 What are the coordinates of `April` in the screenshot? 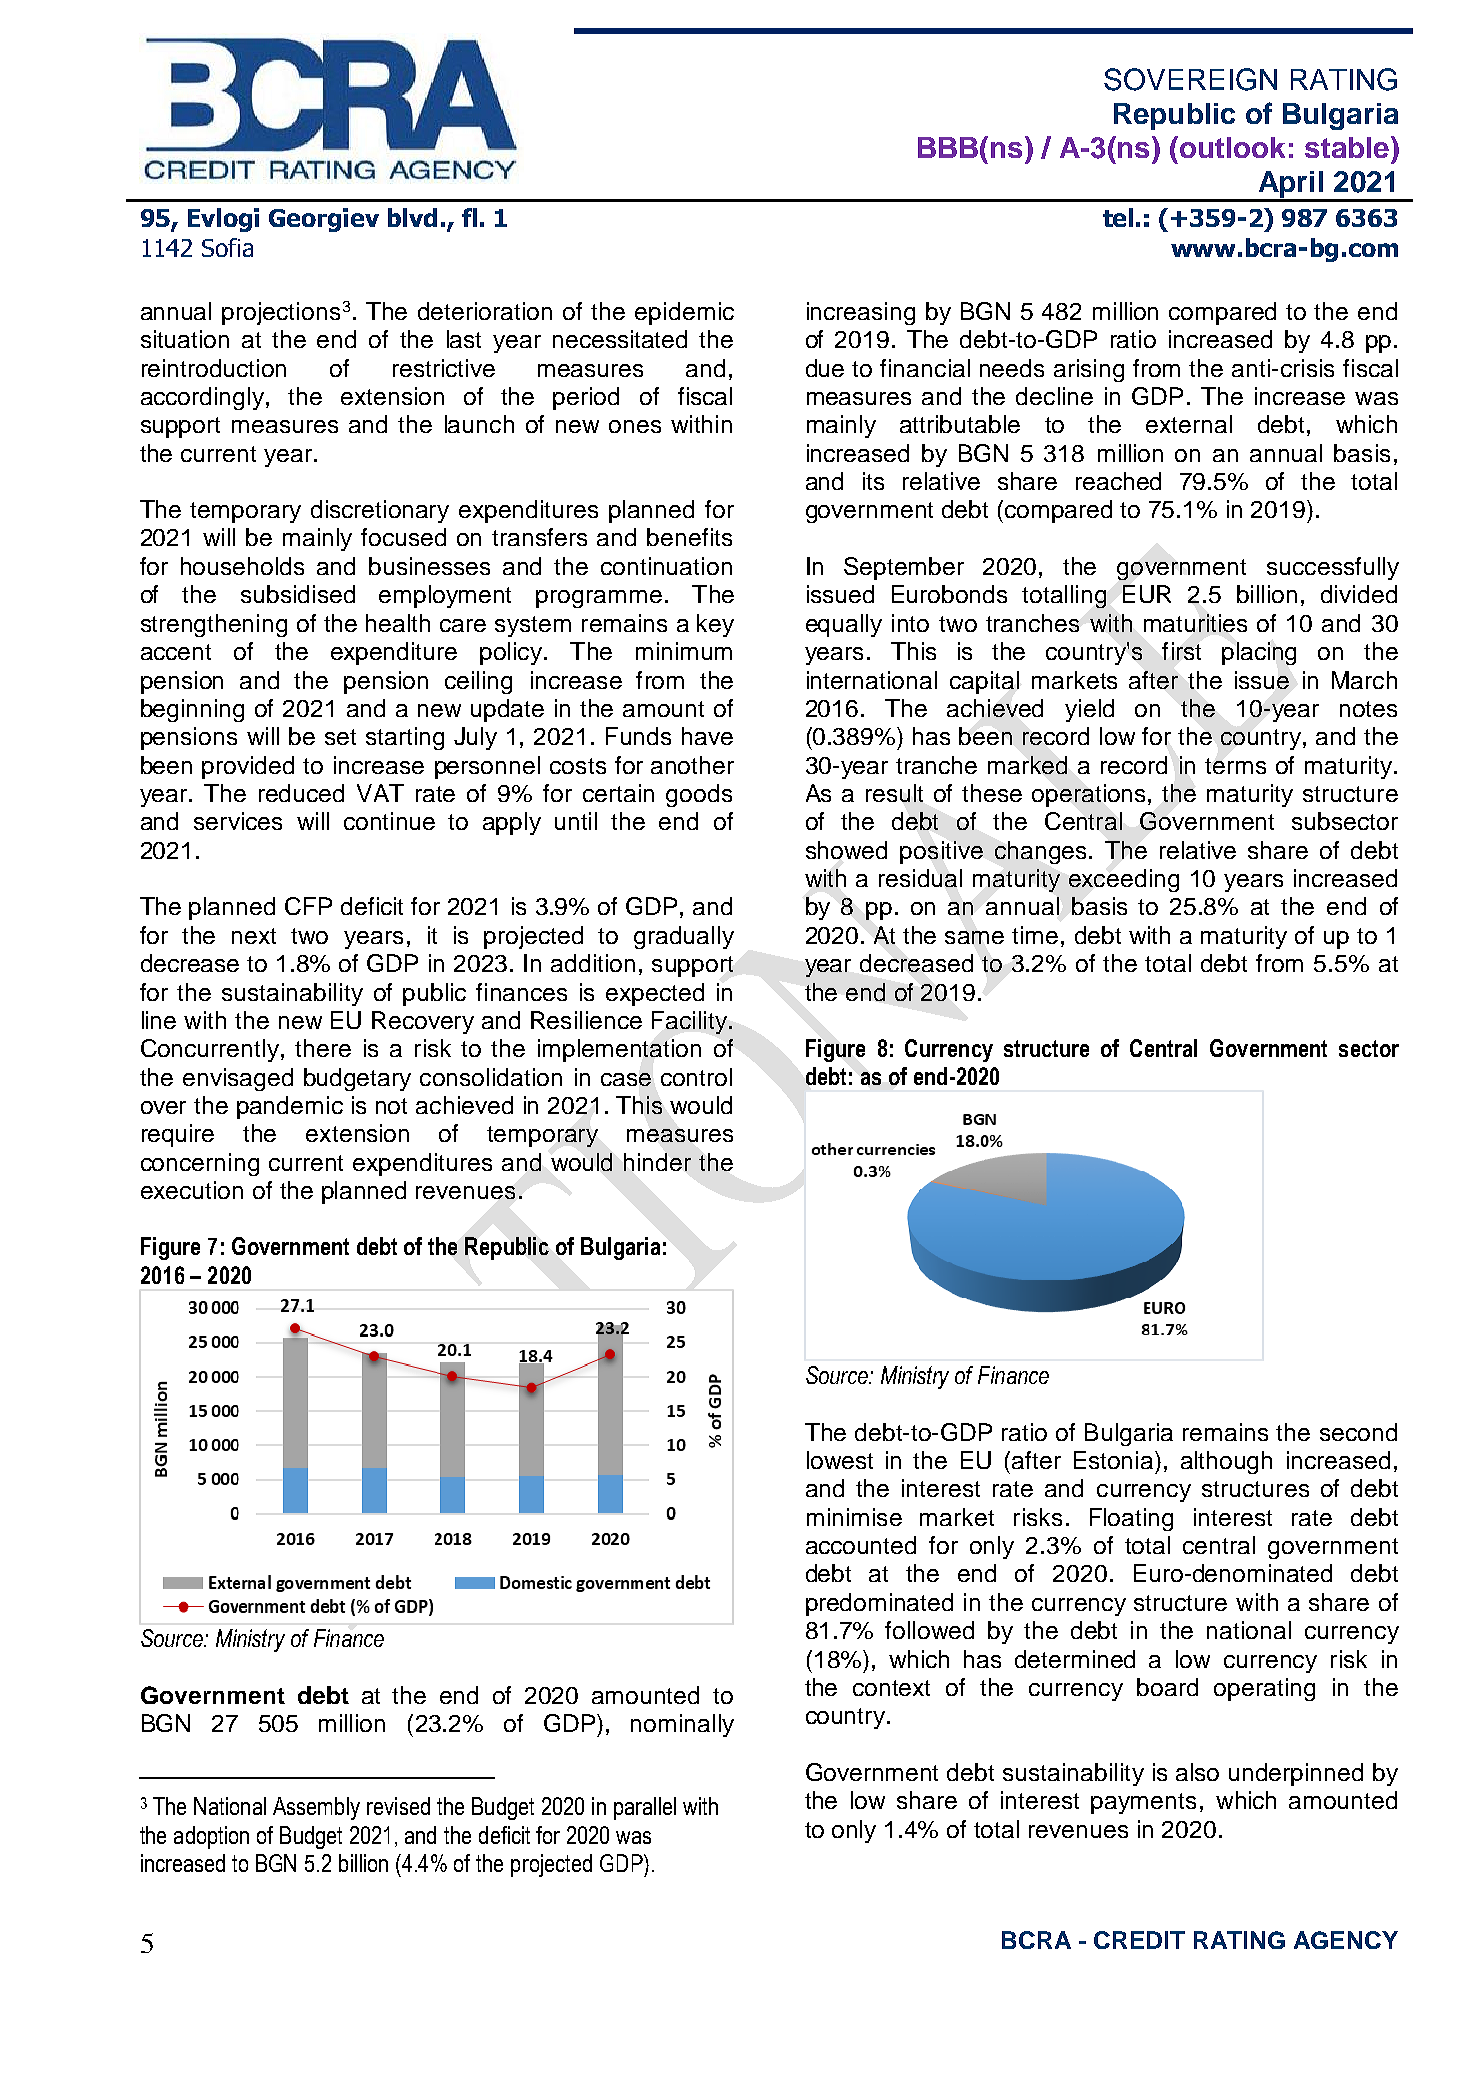 It's located at (1290, 186).
